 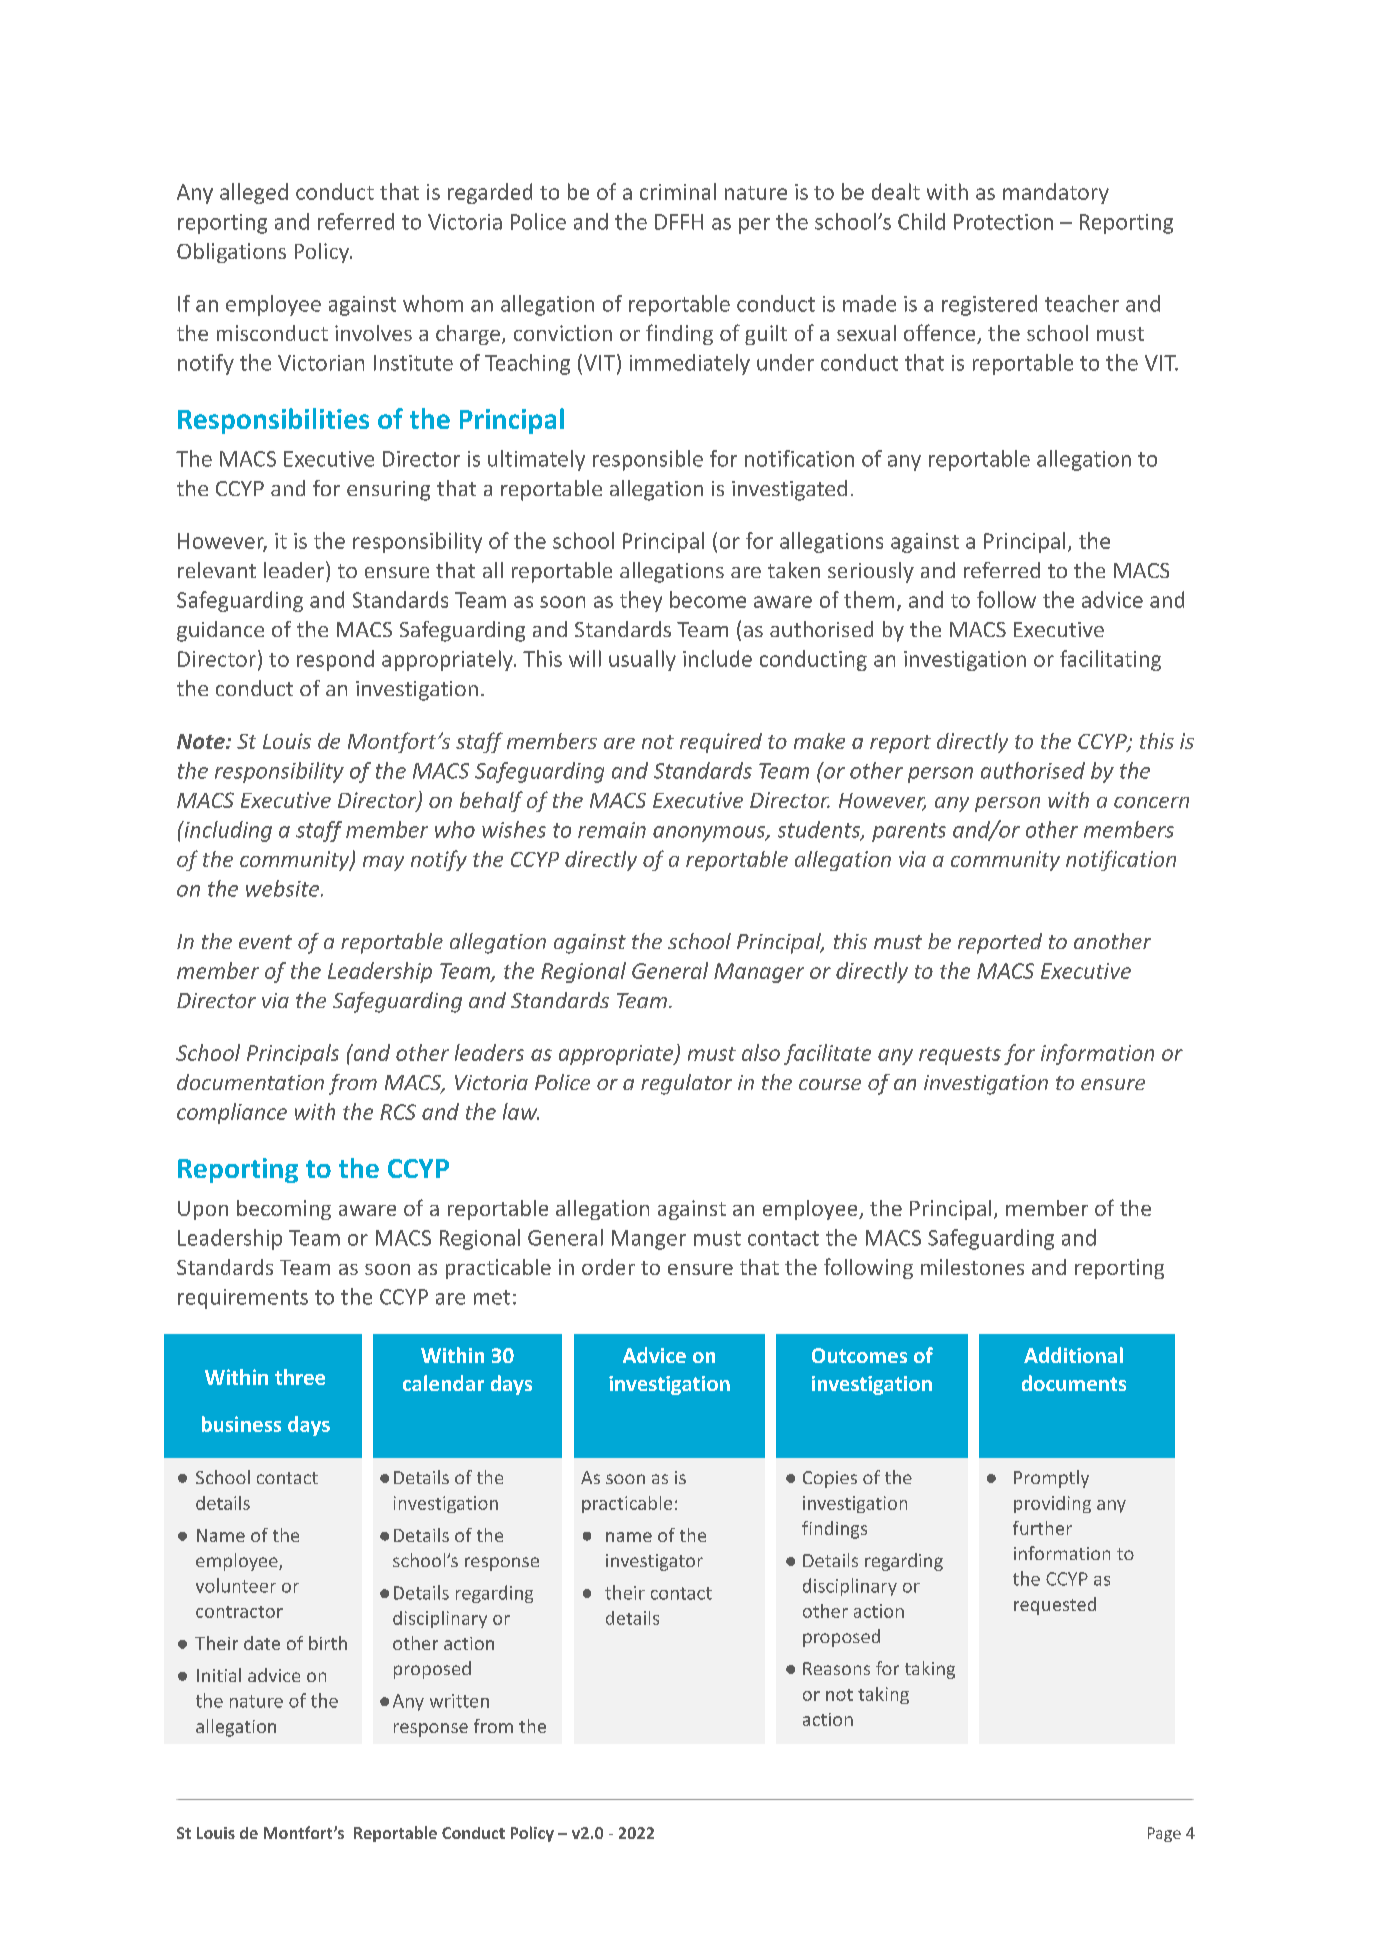 What do you see at coordinates (284, 1210) in the screenshot?
I see `becoming` at bounding box center [284, 1210].
